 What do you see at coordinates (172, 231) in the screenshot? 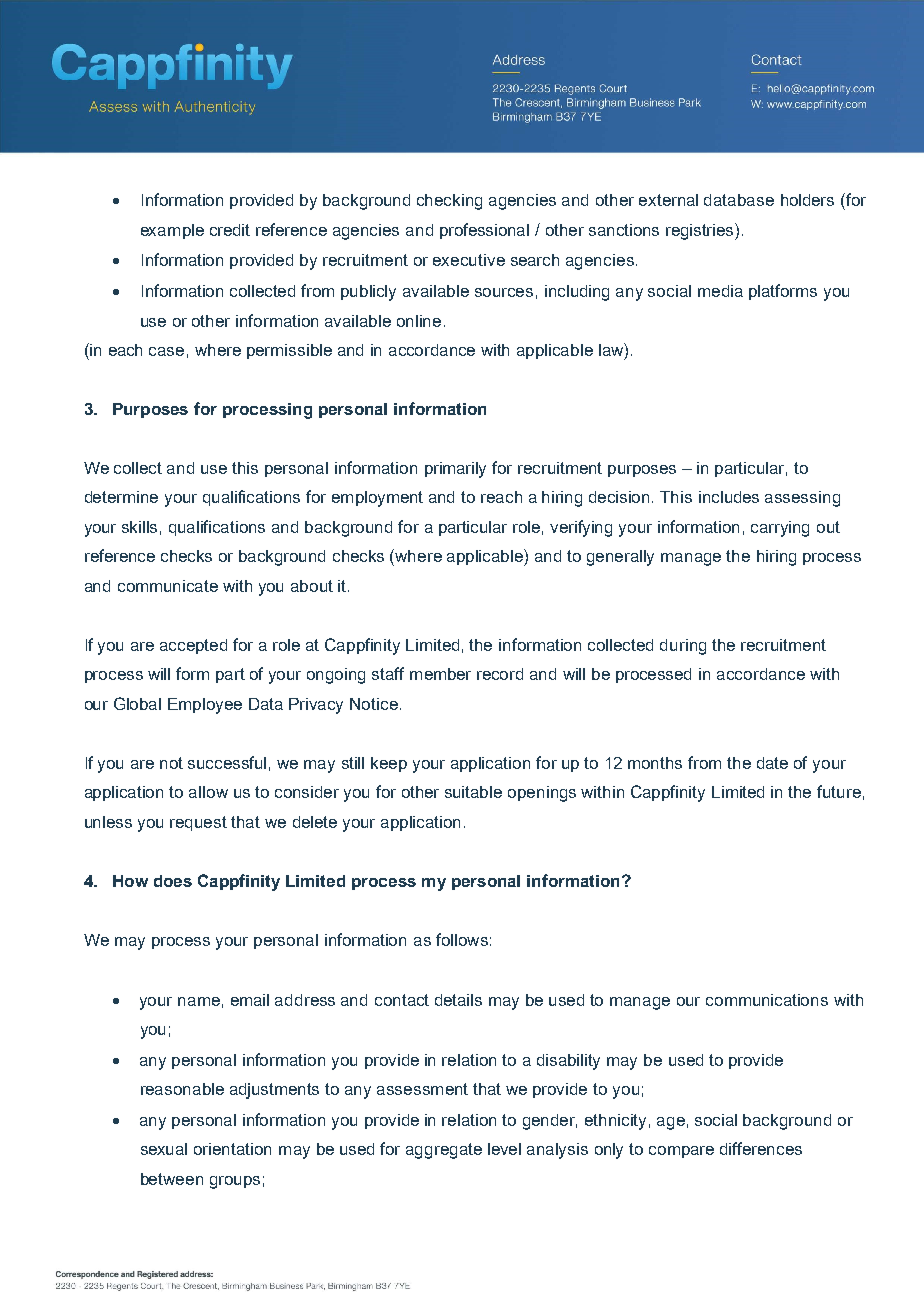
I see `example` at bounding box center [172, 231].
